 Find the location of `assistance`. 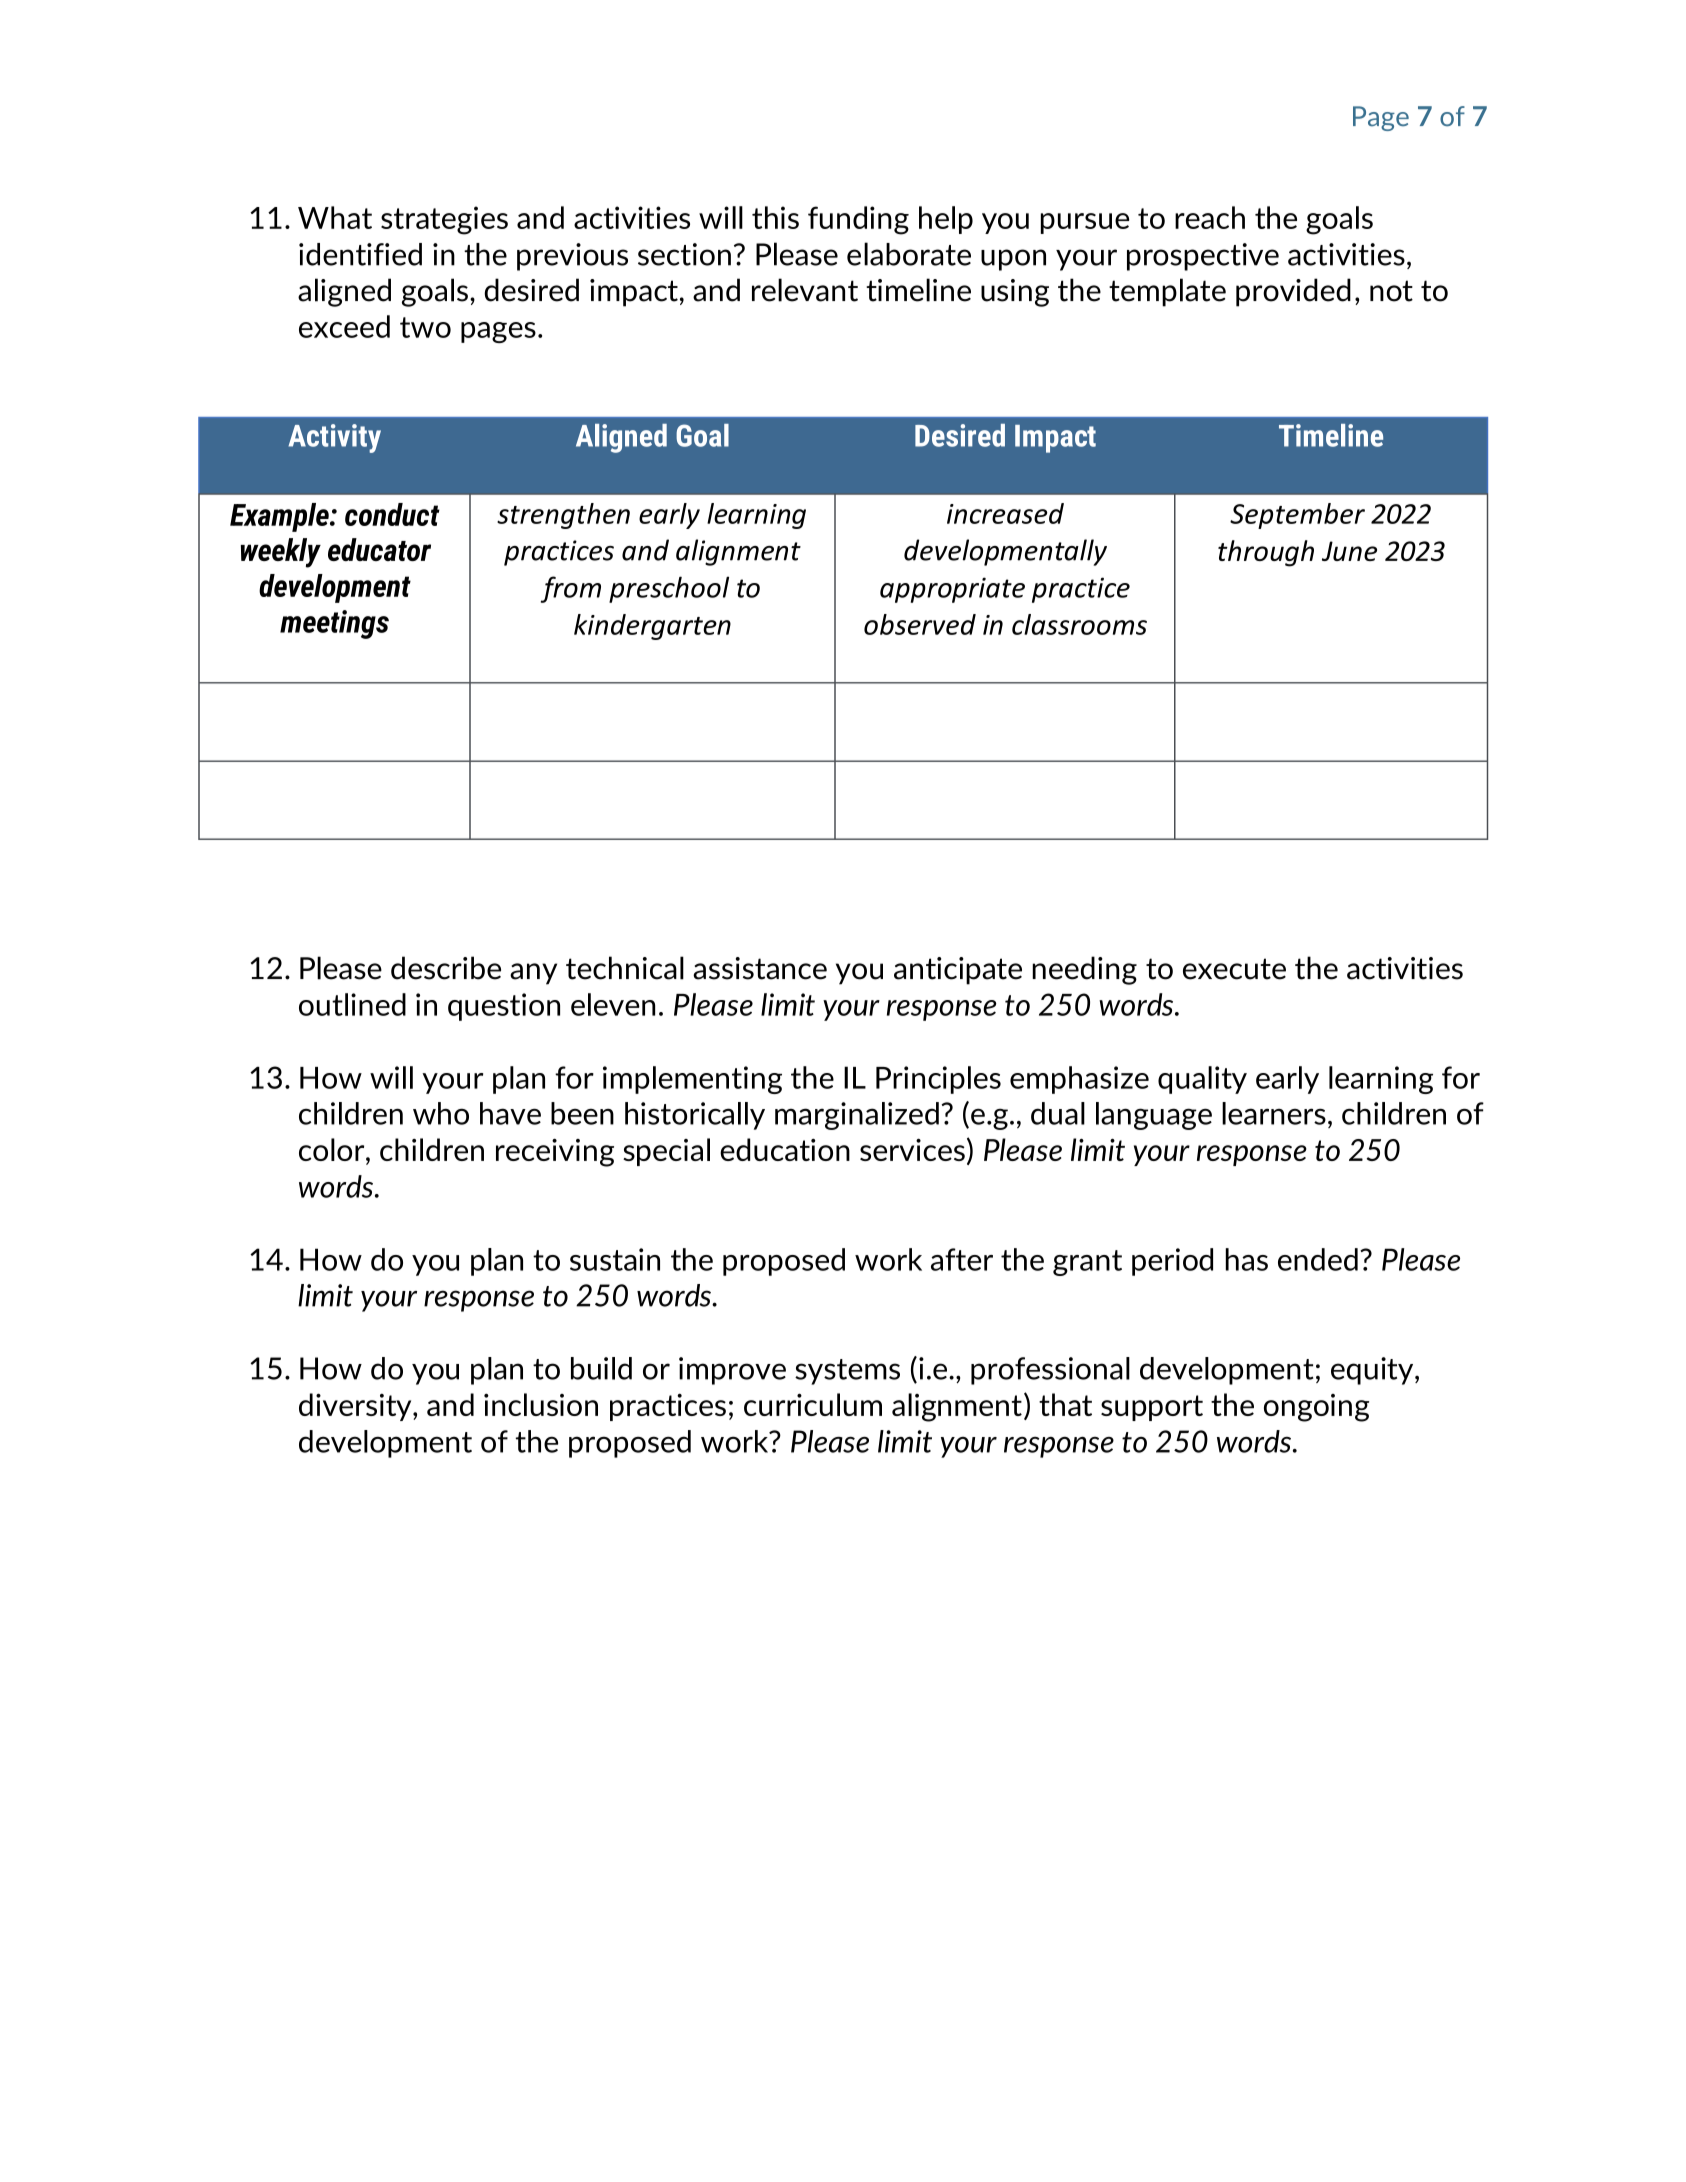

assistance is located at coordinates (760, 968).
